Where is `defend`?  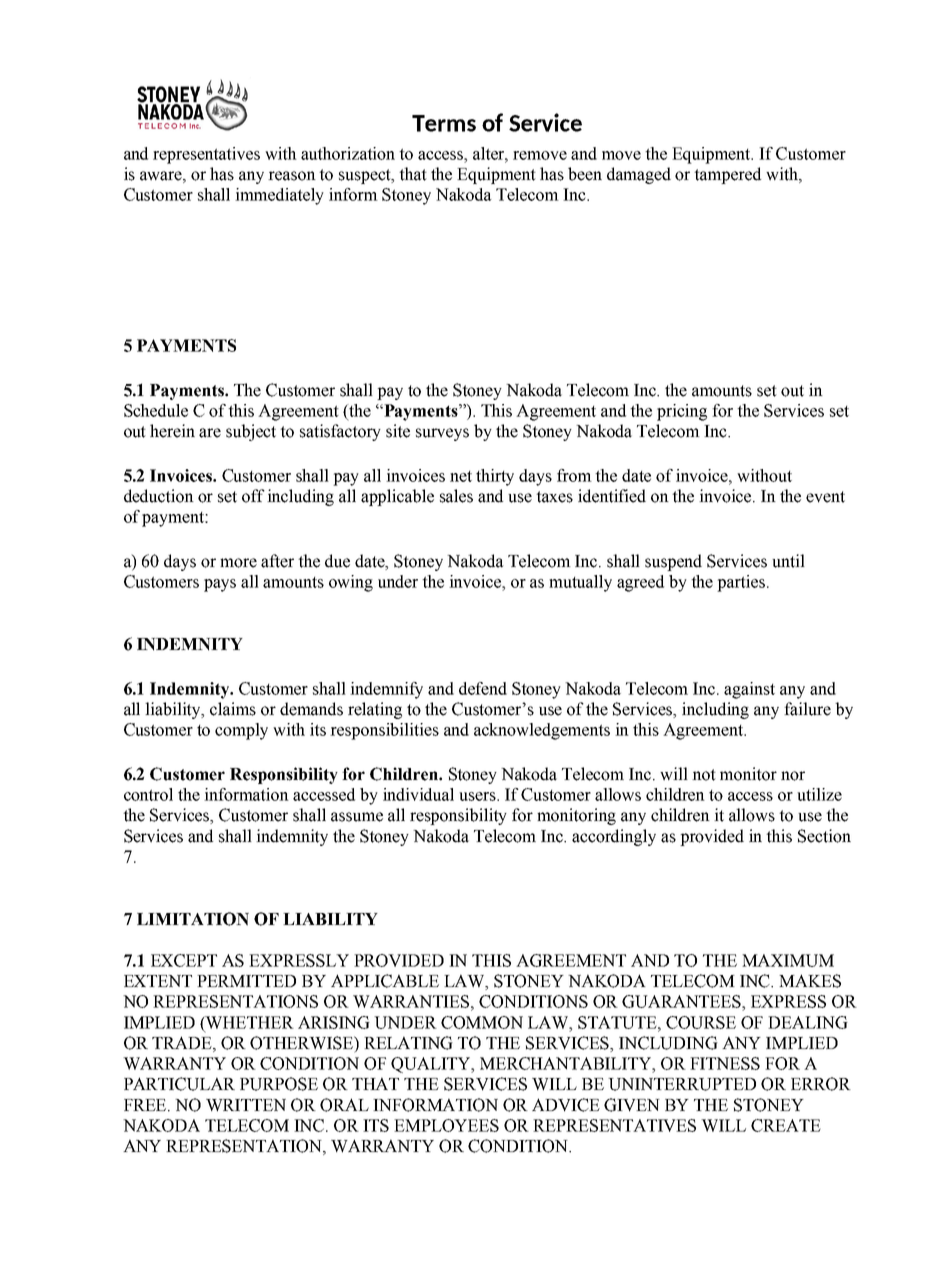 defend is located at coordinates (483, 688).
